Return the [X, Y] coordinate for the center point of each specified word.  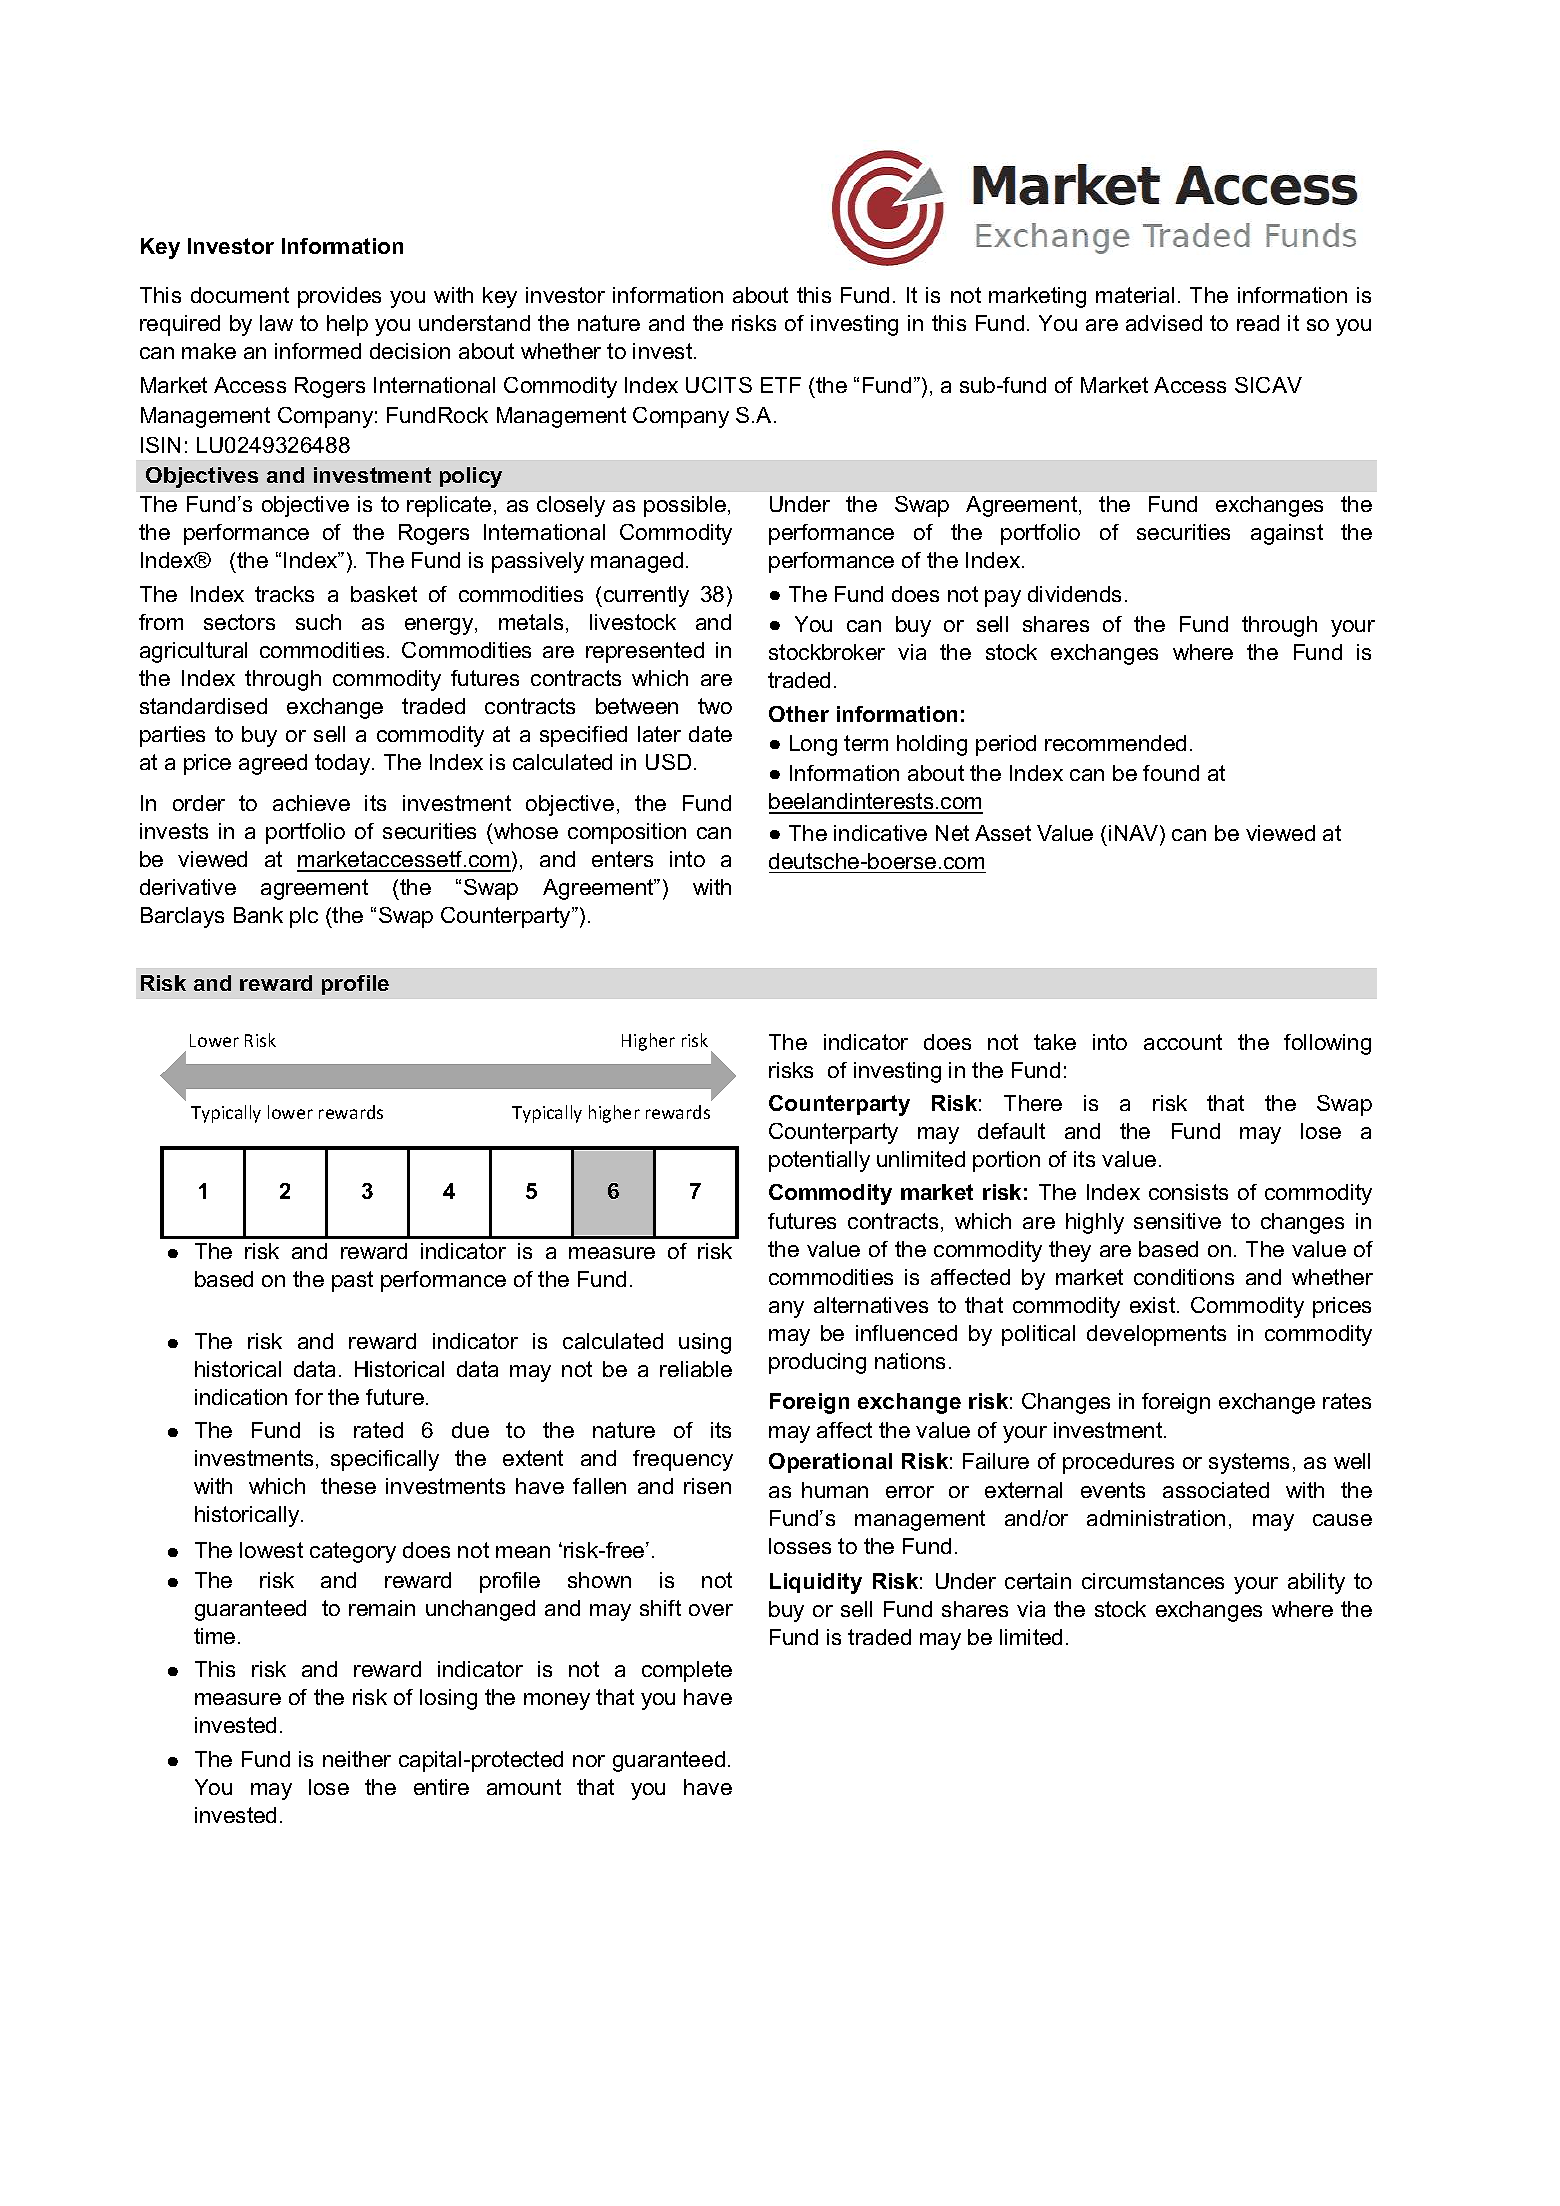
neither [357, 1759]
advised [1164, 323]
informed [318, 351]
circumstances [1153, 1581]
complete [687, 1671]
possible [685, 506]
